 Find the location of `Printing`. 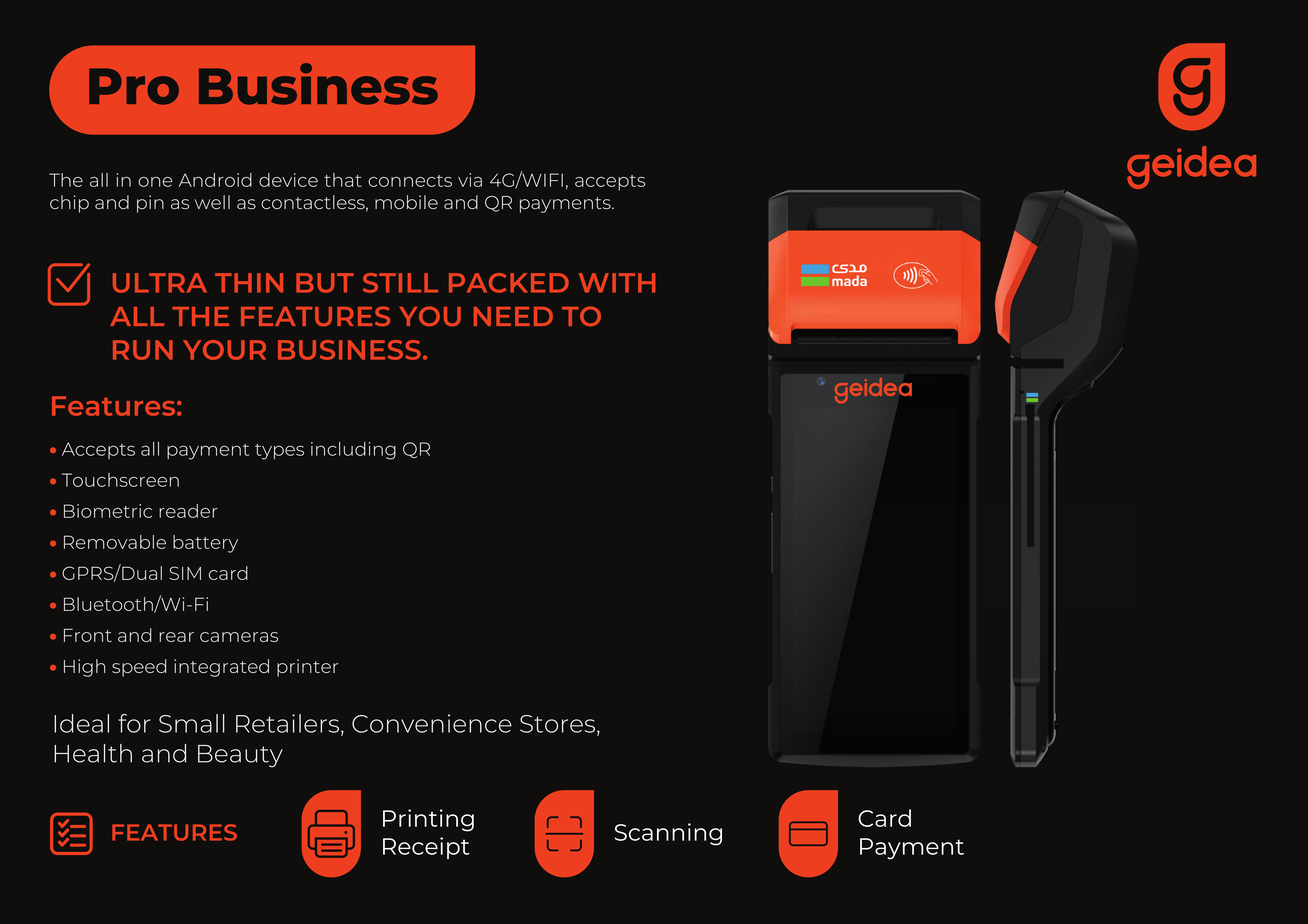

Printing is located at coordinates (428, 820).
